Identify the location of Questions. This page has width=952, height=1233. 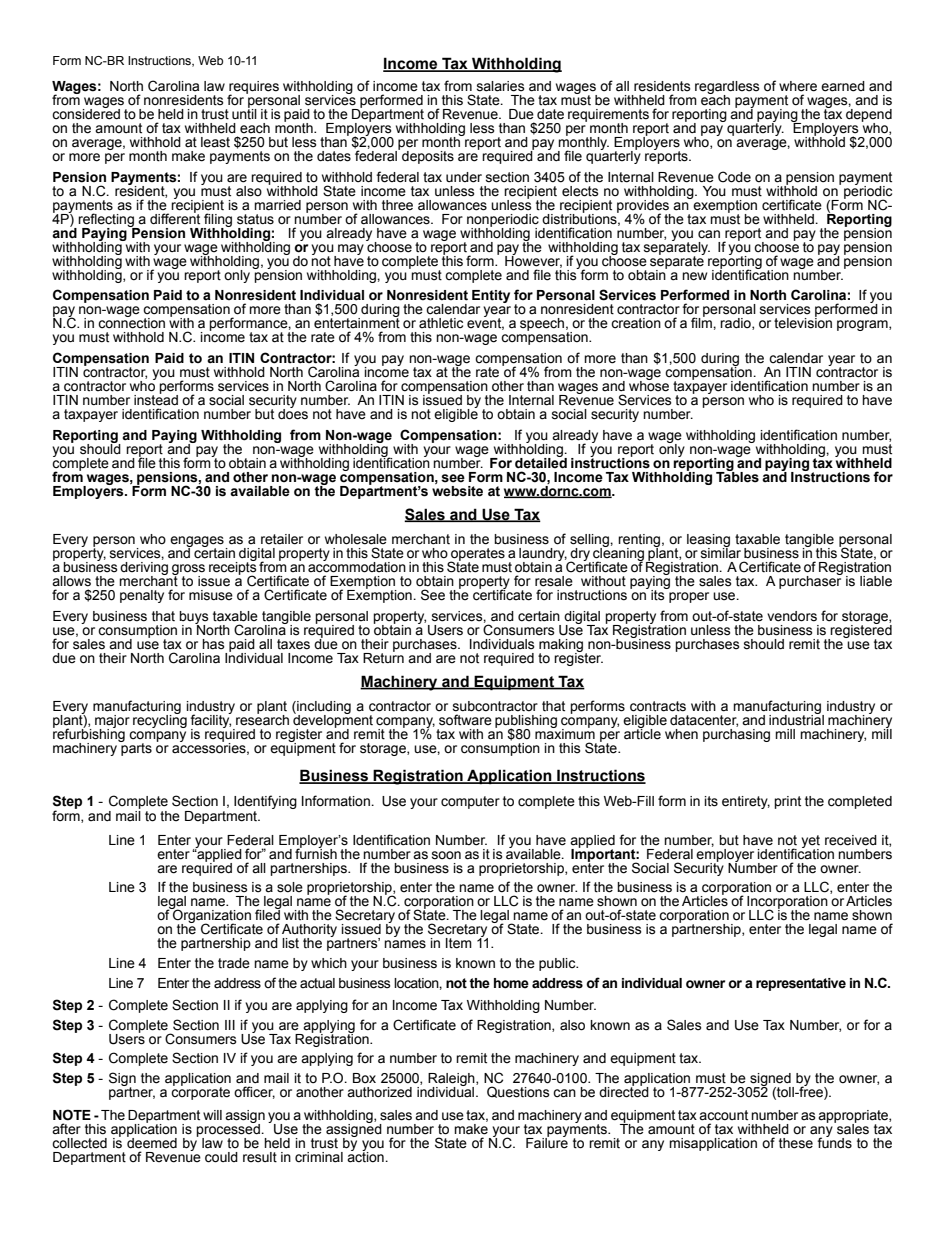
(518, 1092).
